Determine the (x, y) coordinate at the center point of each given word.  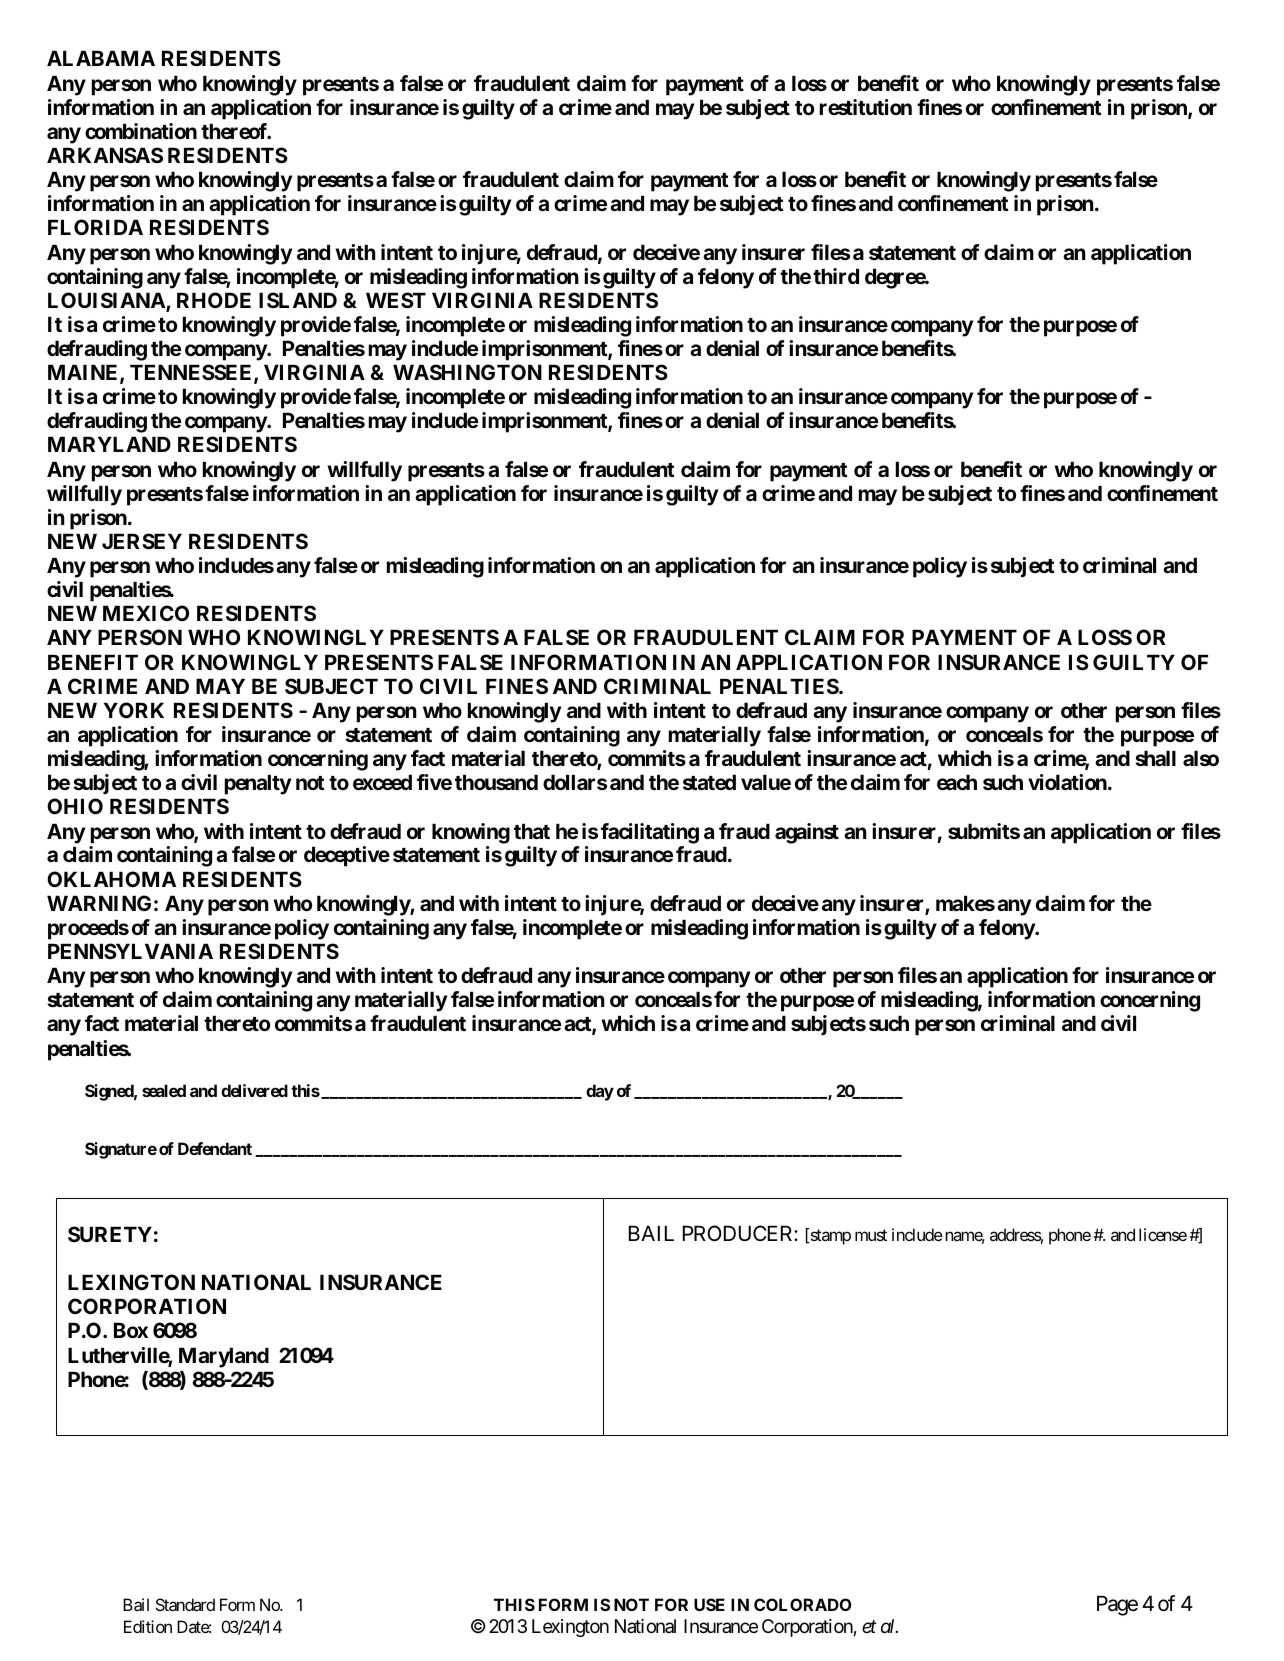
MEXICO (146, 613)
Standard (185, 1604)
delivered (254, 1090)
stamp (829, 1237)
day (600, 1092)
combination (141, 131)
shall (1155, 758)
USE (709, 1604)
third (836, 276)
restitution (866, 107)
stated (709, 782)
